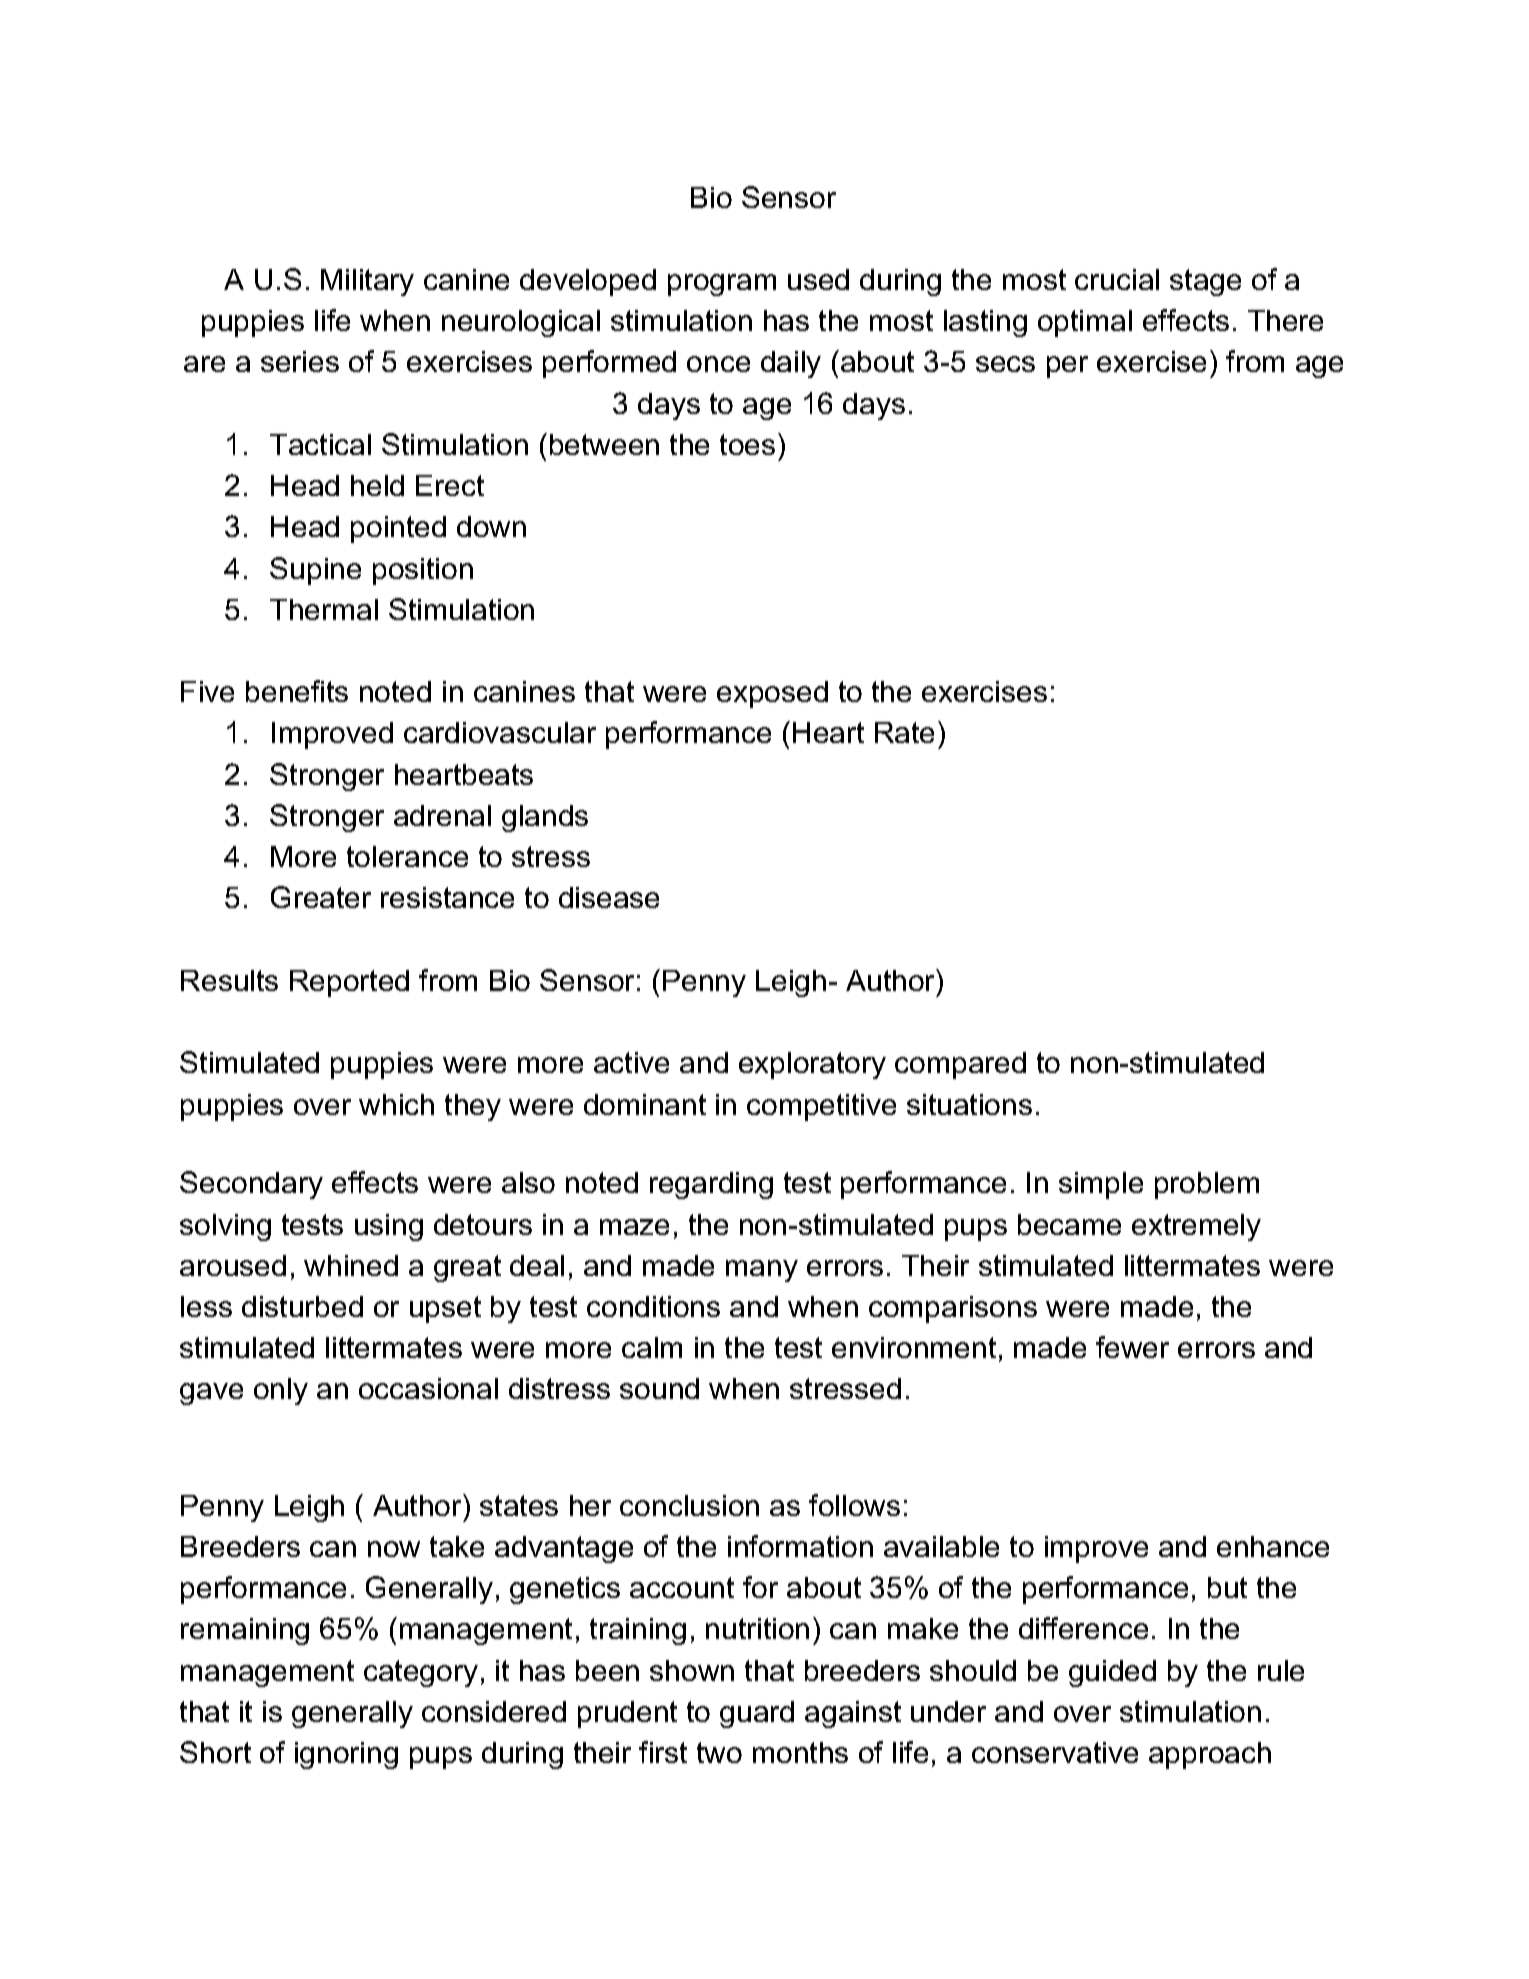  I want to click on many, so click(762, 1271).
